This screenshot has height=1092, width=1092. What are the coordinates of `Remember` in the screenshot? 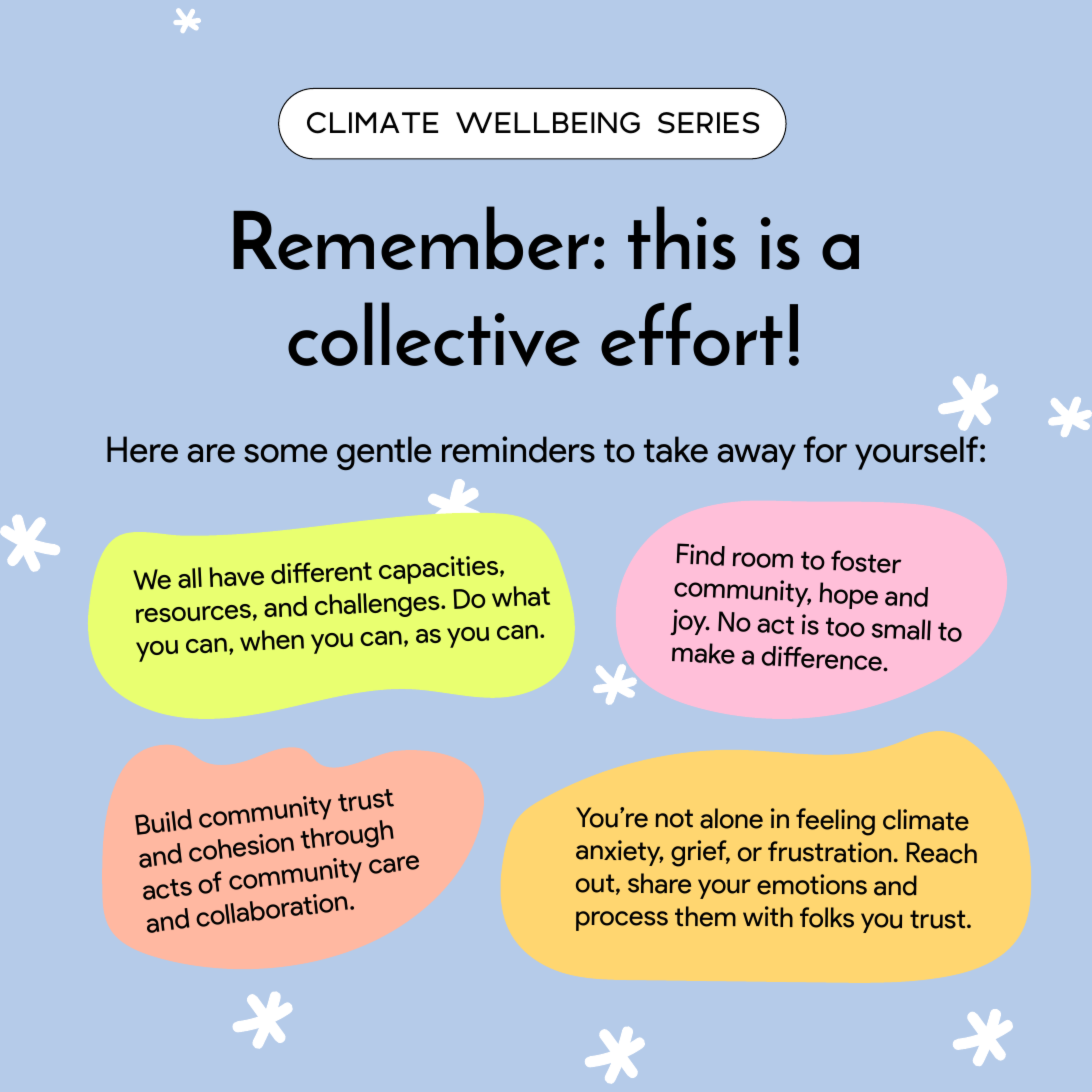 It's located at (411, 238).
